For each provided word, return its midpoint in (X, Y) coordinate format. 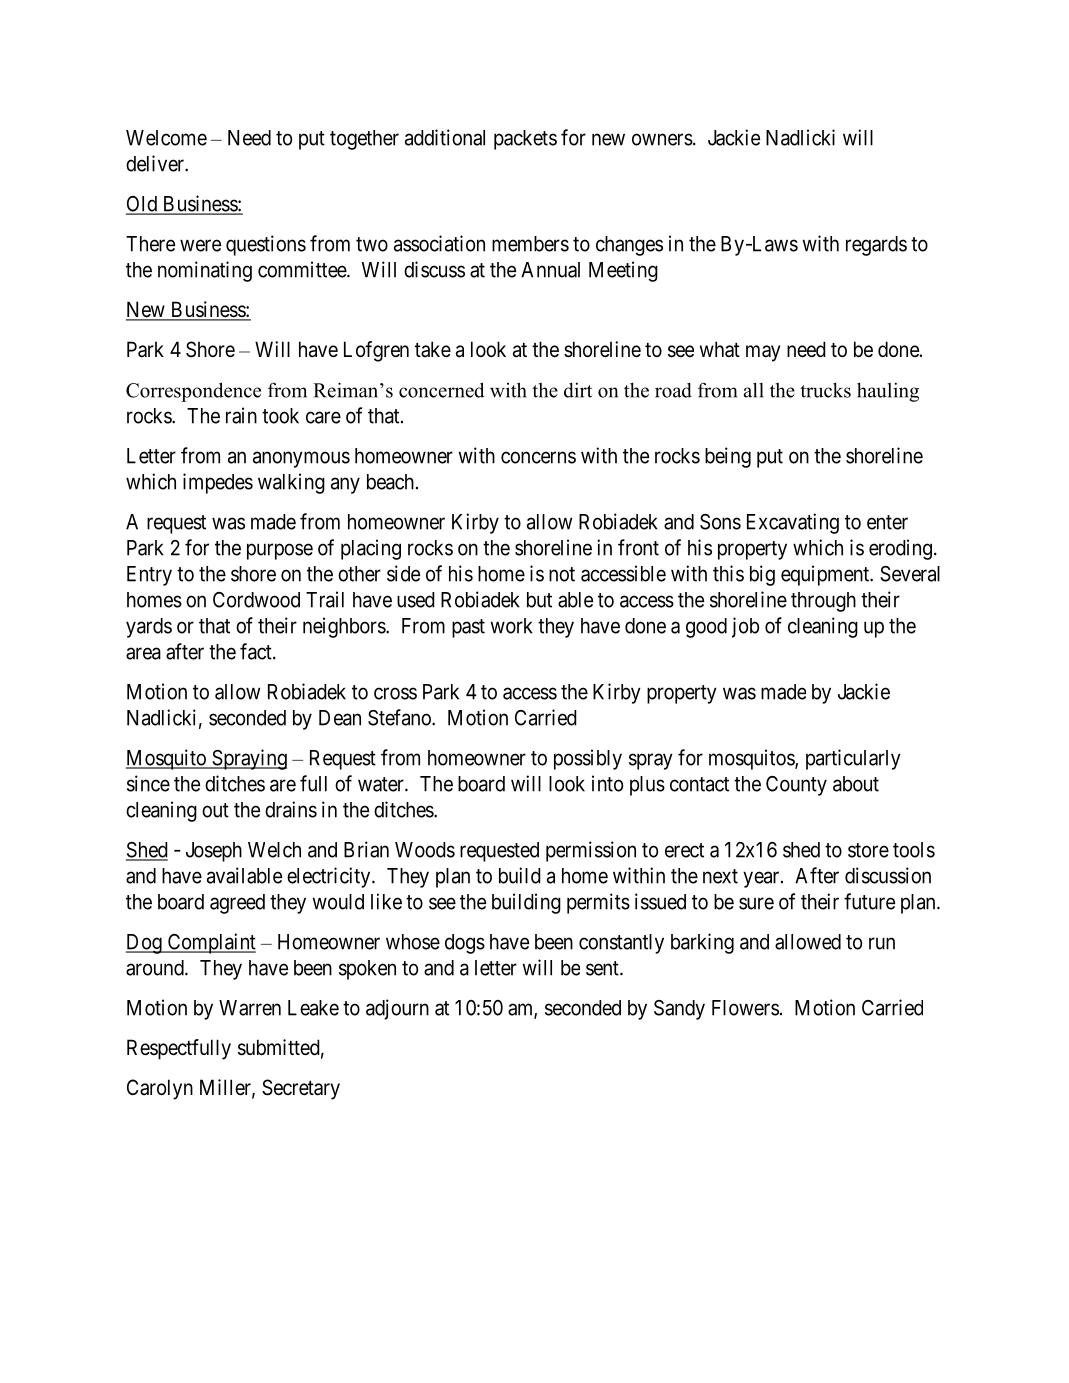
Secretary (301, 1089)
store (868, 850)
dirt (578, 390)
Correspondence (193, 392)
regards (876, 246)
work (512, 626)
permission (591, 851)
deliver (156, 163)
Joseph (214, 852)
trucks (825, 390)
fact (257, 651)
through (823, 602)
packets (525, 140)
